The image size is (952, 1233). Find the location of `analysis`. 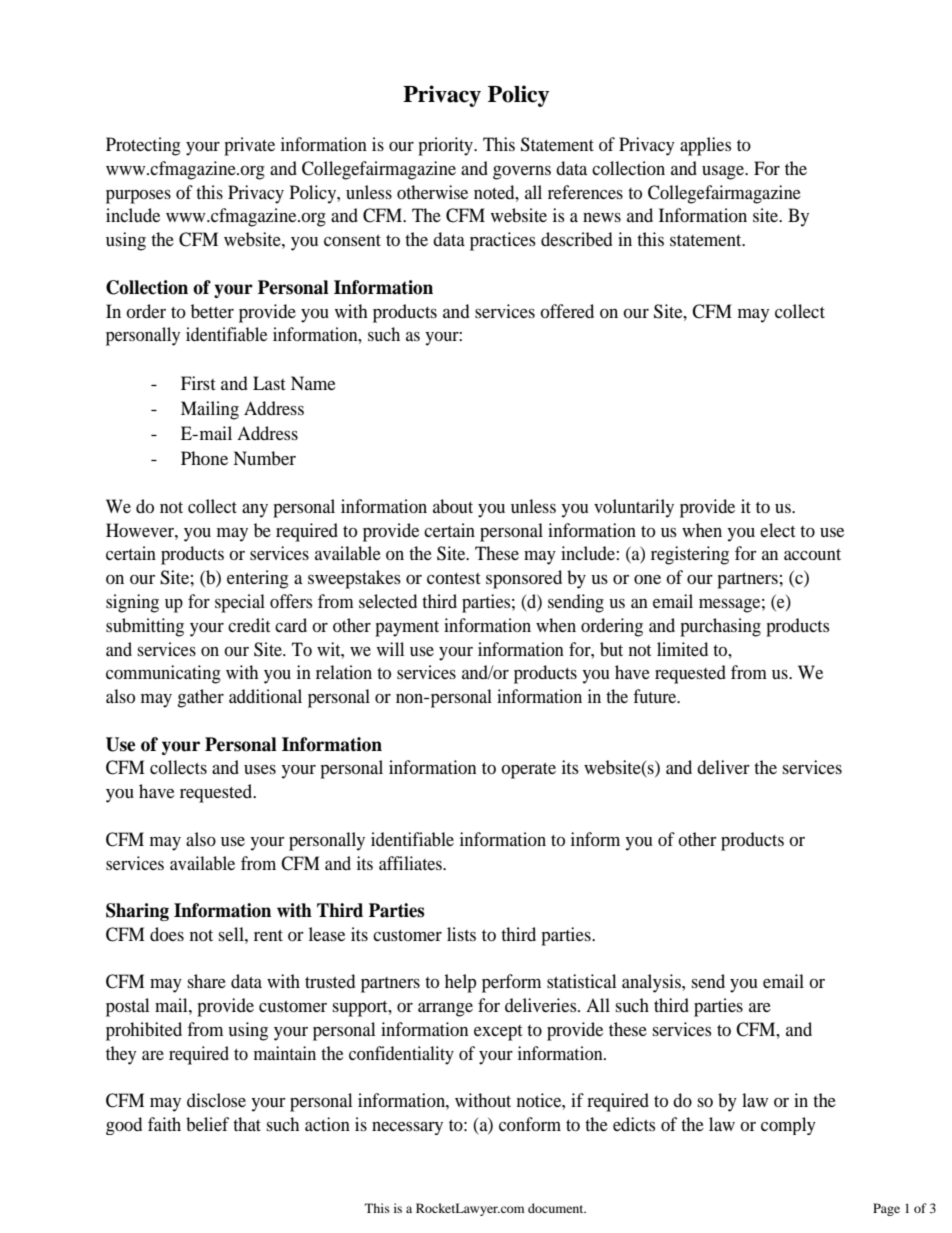

analysis is located at coordinates (652, 983).
